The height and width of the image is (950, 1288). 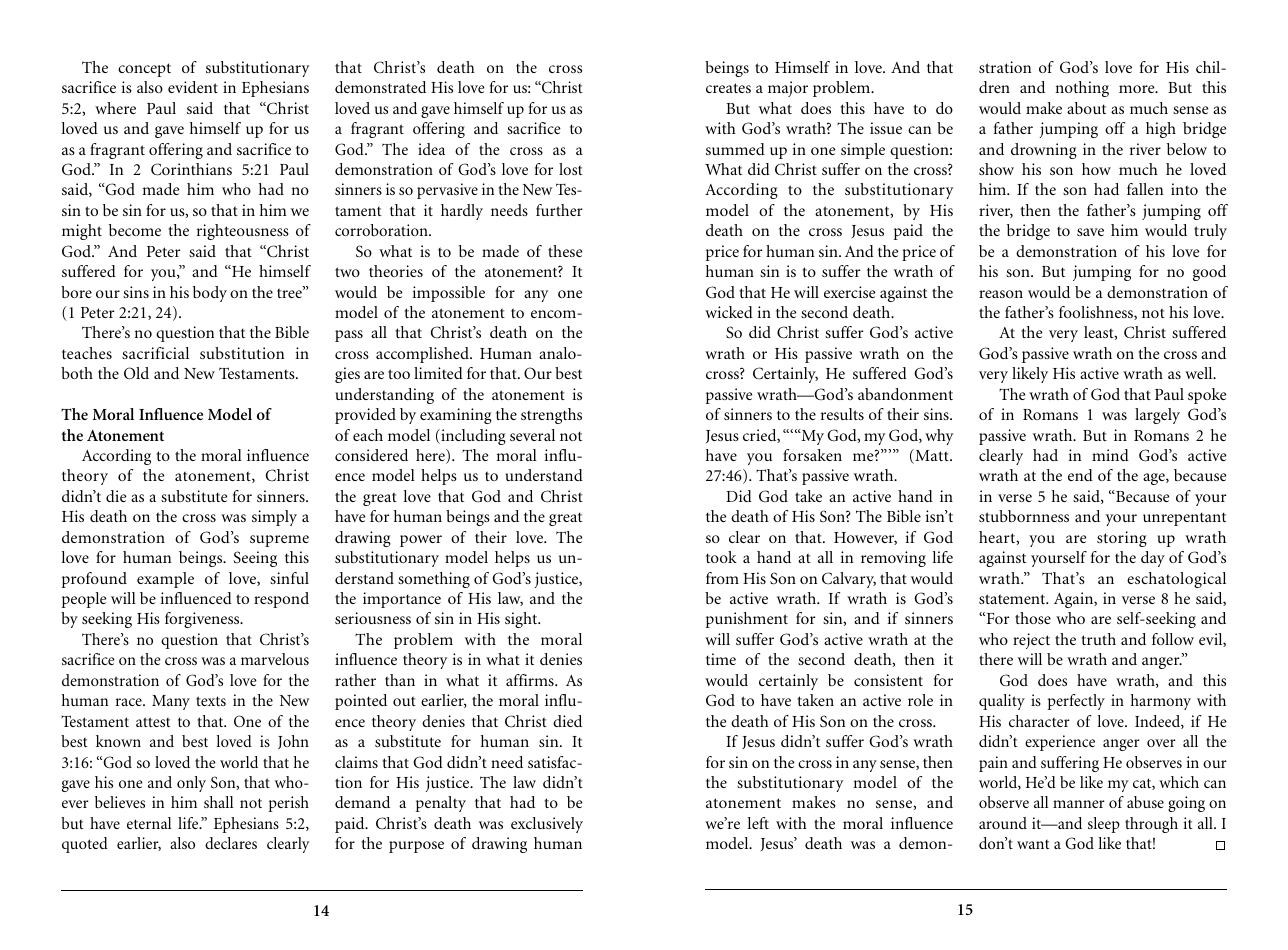 I want to click on evident, so click(x=193, y=87).
